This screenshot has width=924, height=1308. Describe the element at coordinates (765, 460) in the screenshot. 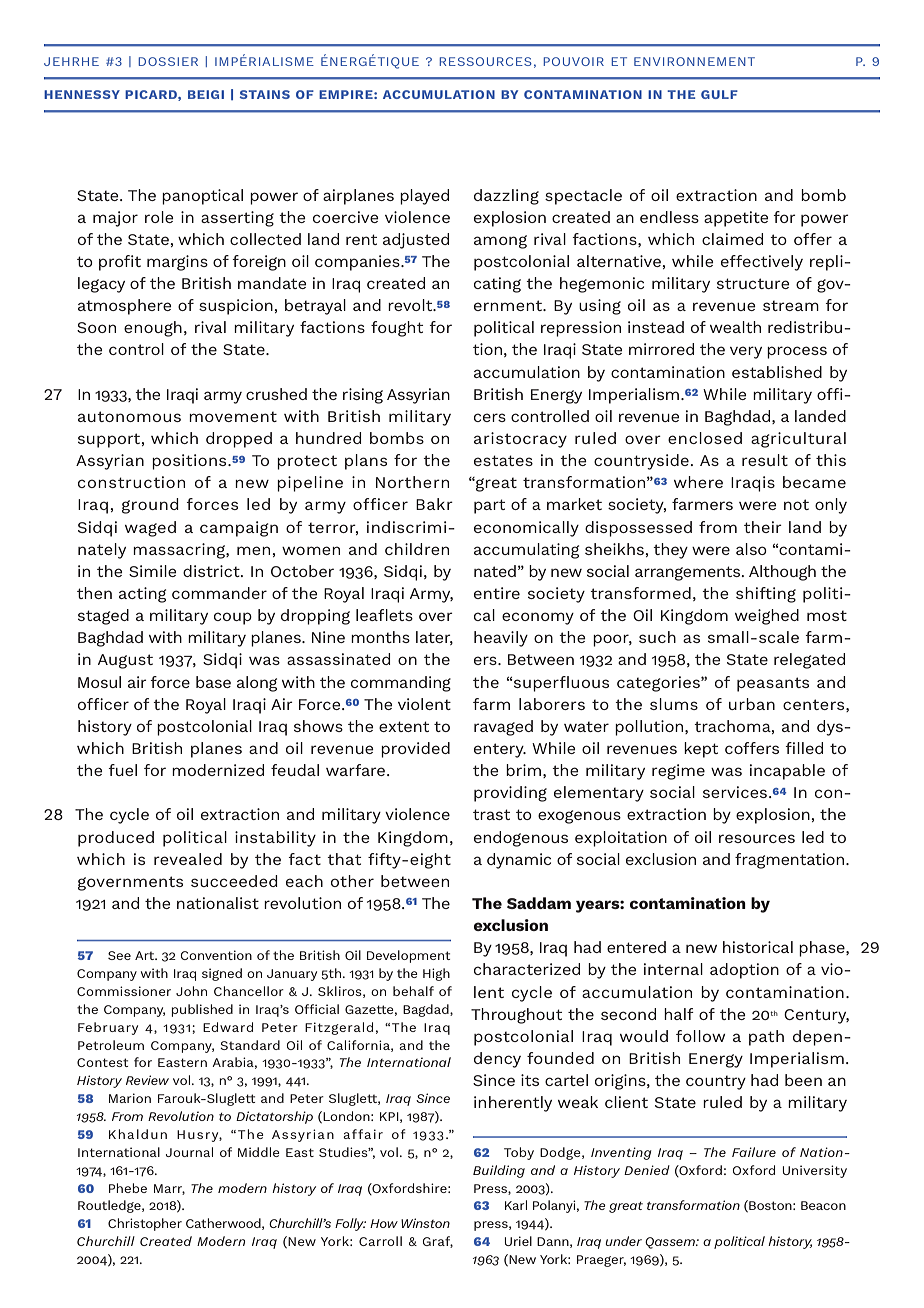

I see `result` at that location.
